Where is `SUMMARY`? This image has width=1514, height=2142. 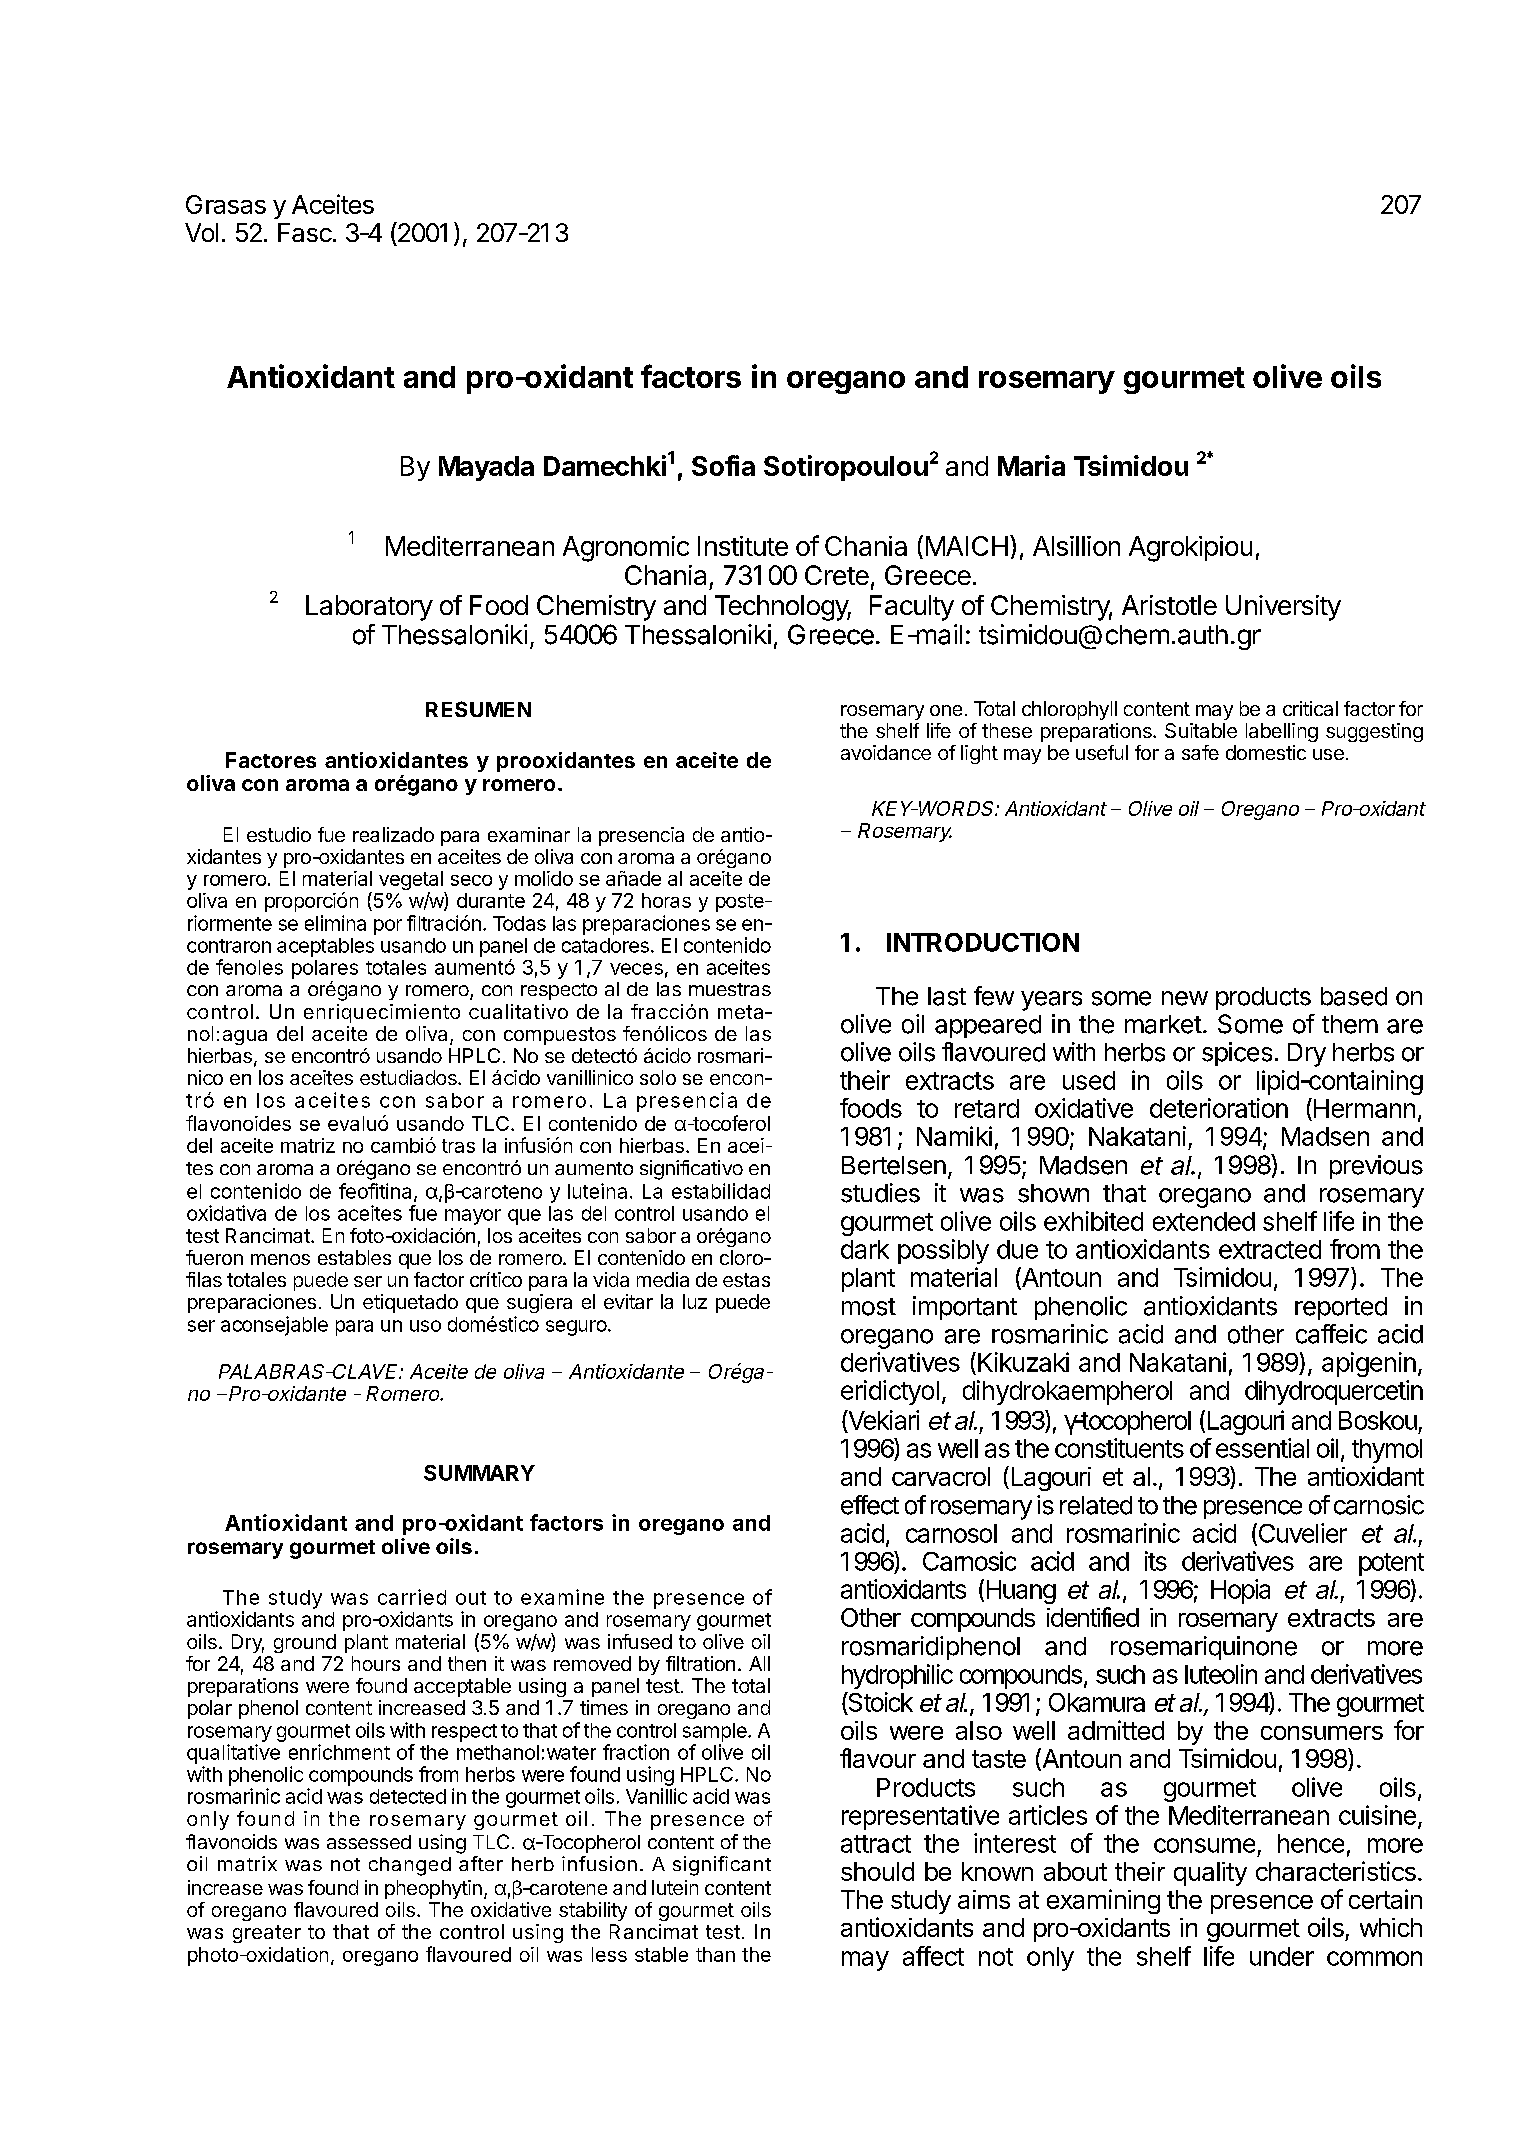 SUMMARY is located at coordinates (479, 1473).
